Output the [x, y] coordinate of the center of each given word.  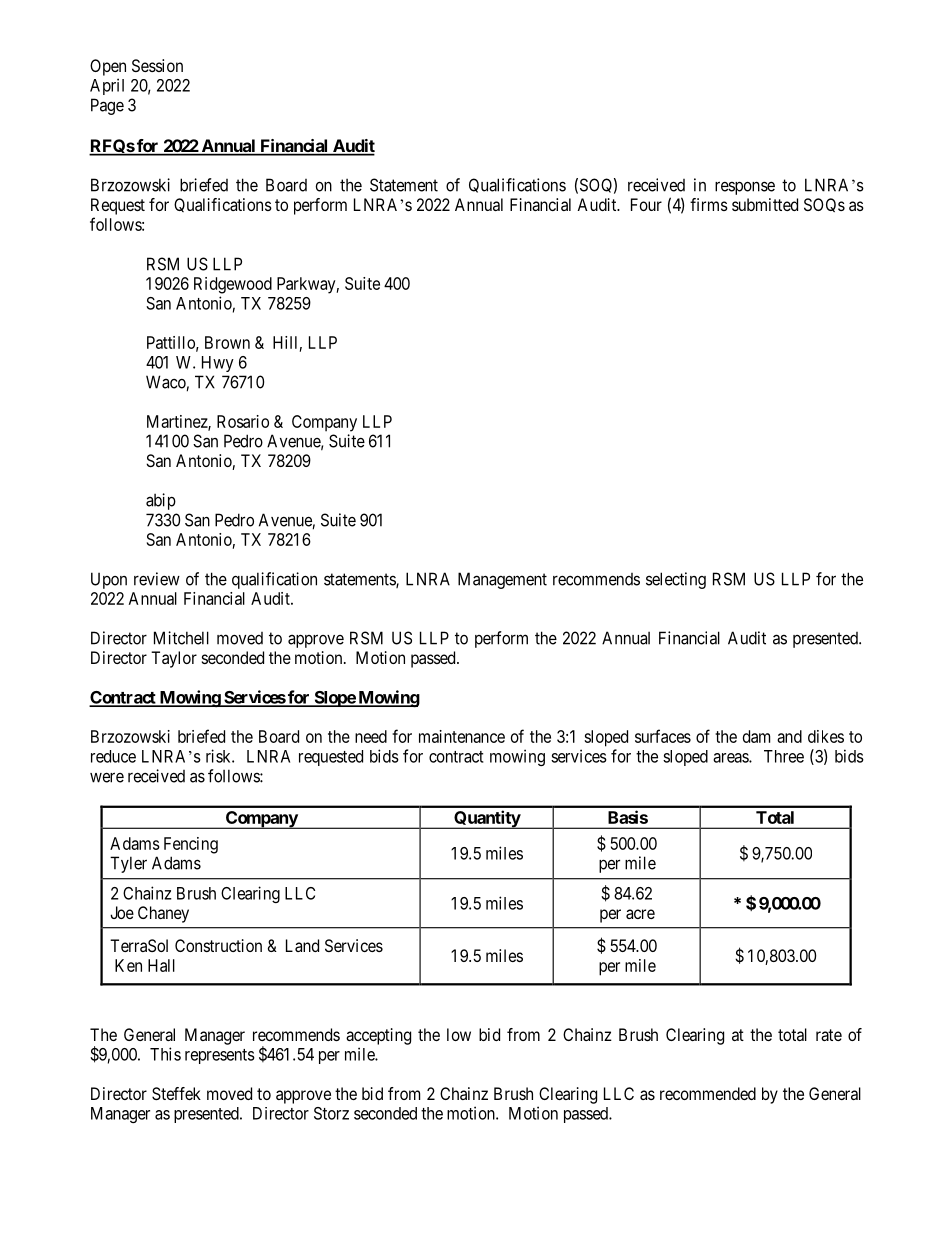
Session [157, 65]
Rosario [243, 421]
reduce [113, 756]
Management [502, 580]
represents [220, 1056]
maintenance [462, 736]
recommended [708, 1093]
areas [731, 758]
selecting [676, 580]
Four [646, 204]
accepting [378, 1036]
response [745, 188]
